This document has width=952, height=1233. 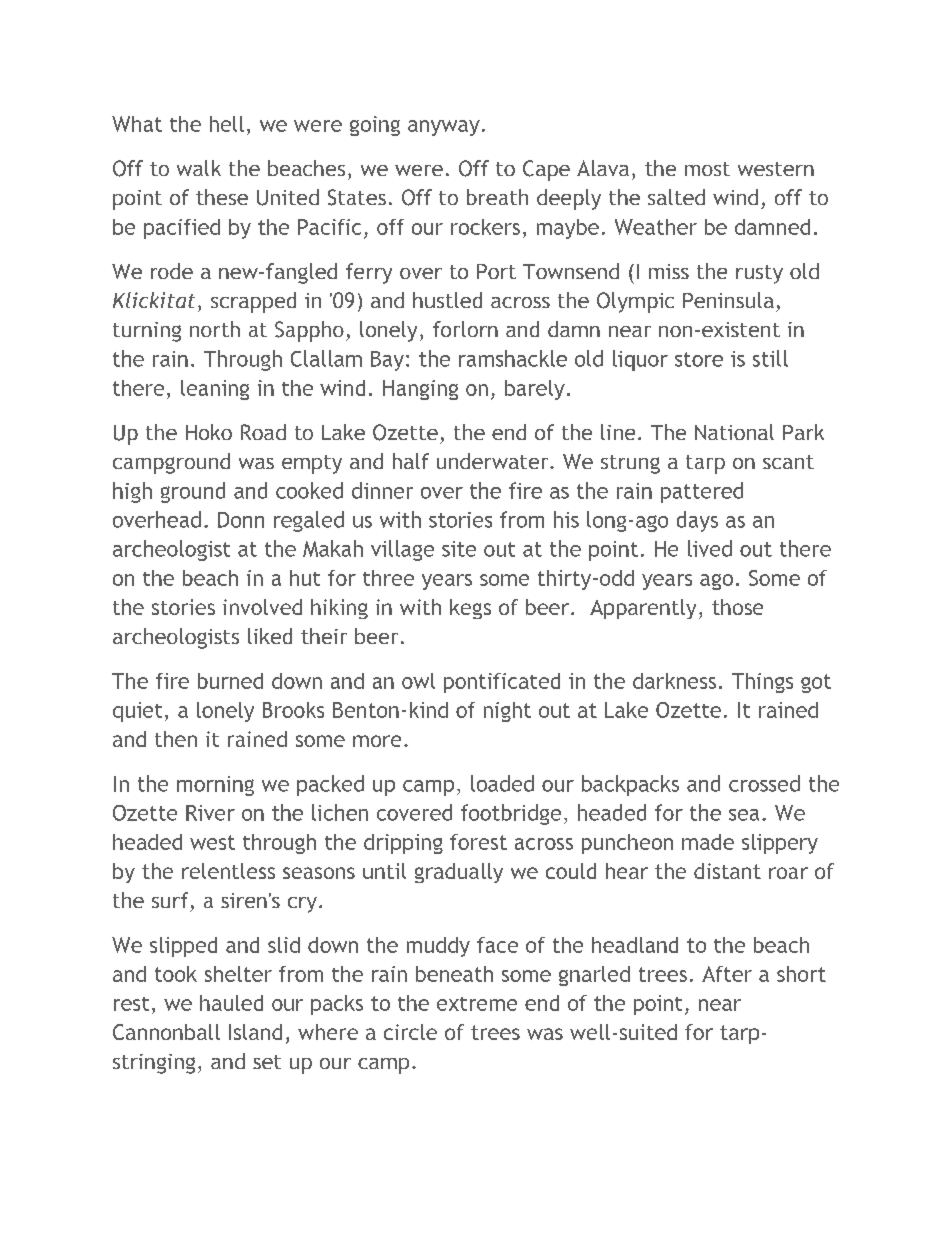 What do you see at coordinates (727, 974) in the document?
I see `After` at bounding box center [727, 974].
